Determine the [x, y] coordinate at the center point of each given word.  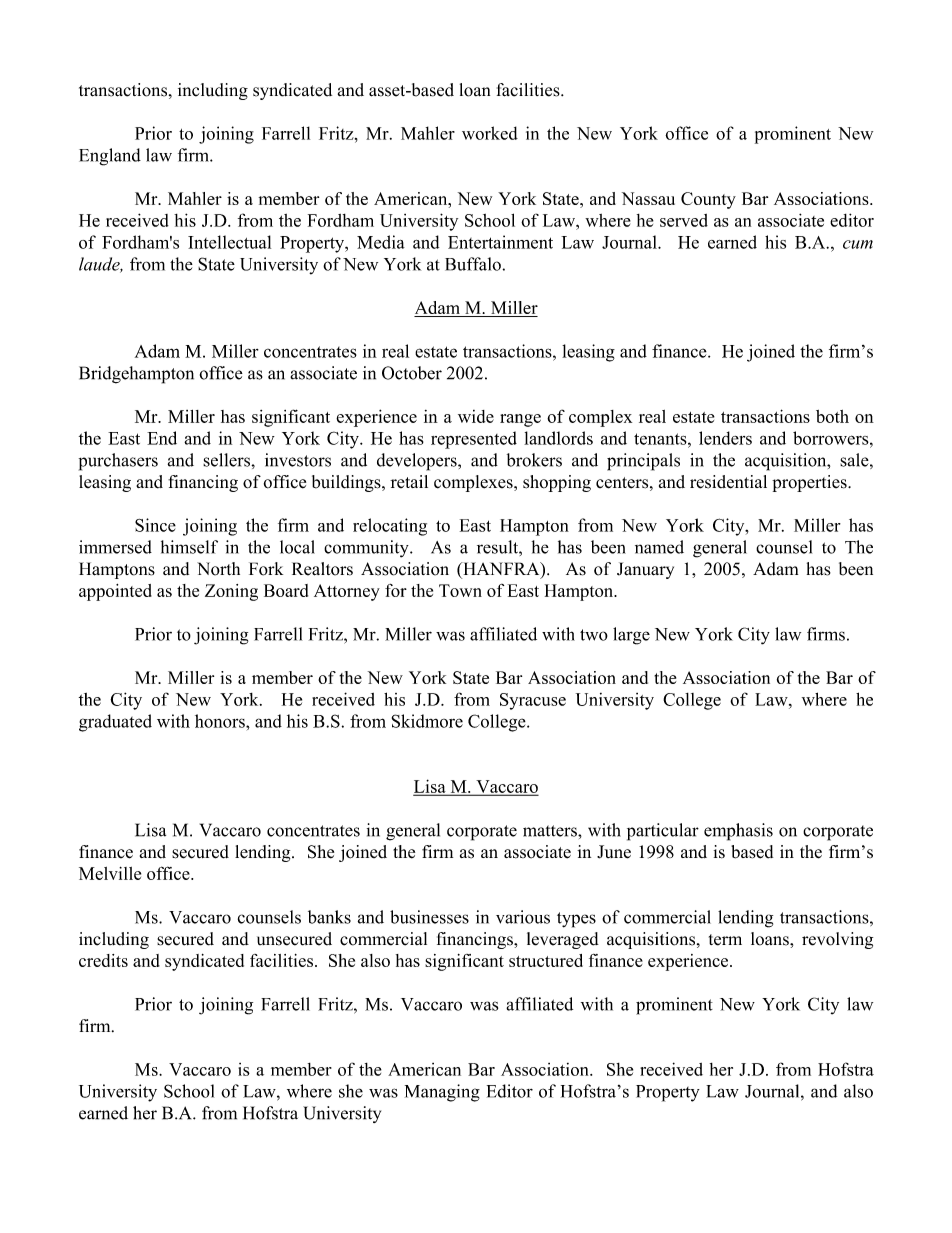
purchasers [118, 462]
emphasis [738, 832]
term [725, 940]
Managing [442, 1093]
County [708, 200]
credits [103, 960]
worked [490, 133]
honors [221, 721]
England [110, 157]
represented [474, 440]
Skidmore [427, 721]
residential [728, 482]
